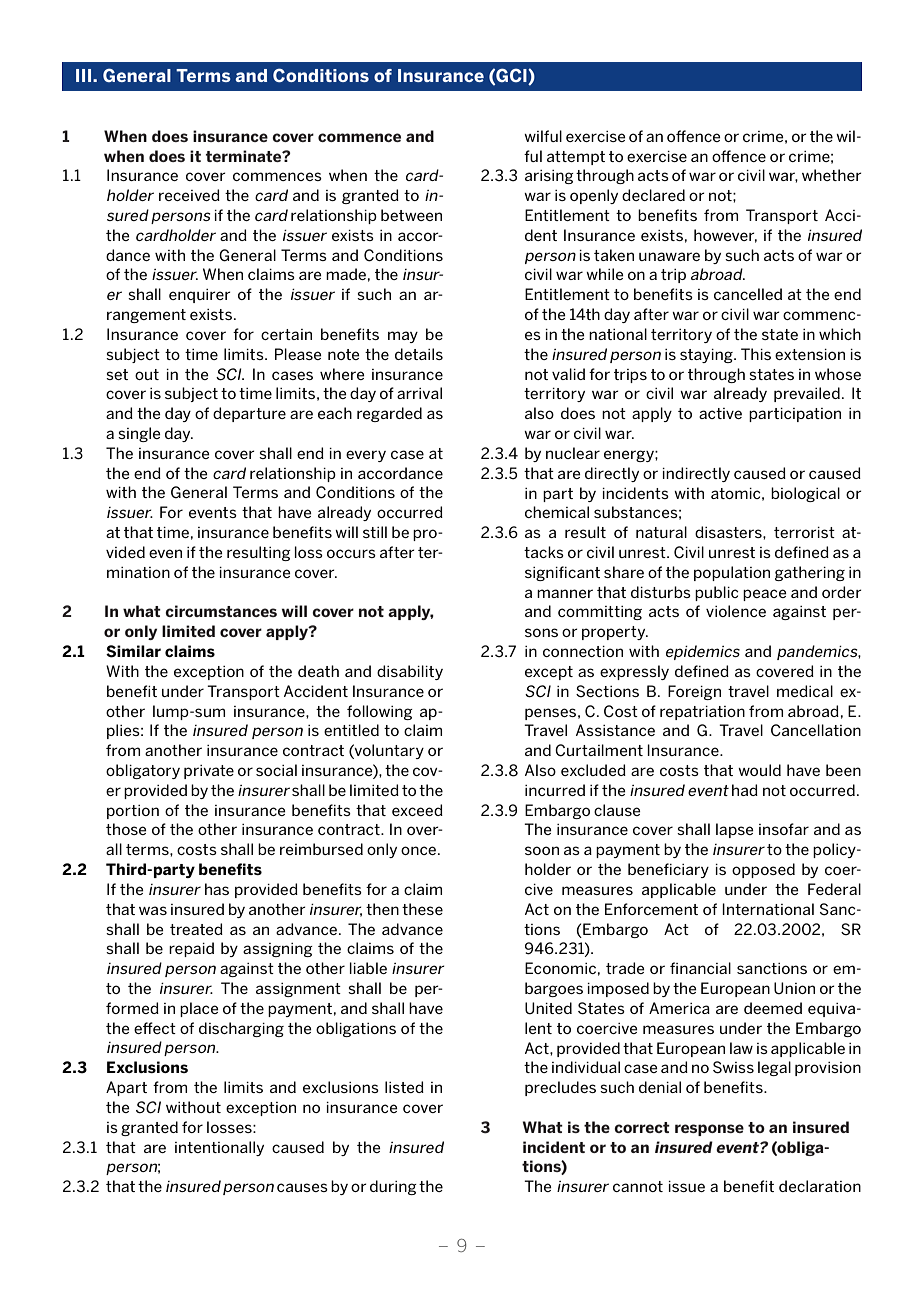 Image resolution: width=924 pixels, height=1311 pixels. Describe the element at coordinates (200, 296) in the document. I see `enquirer` at that location.
